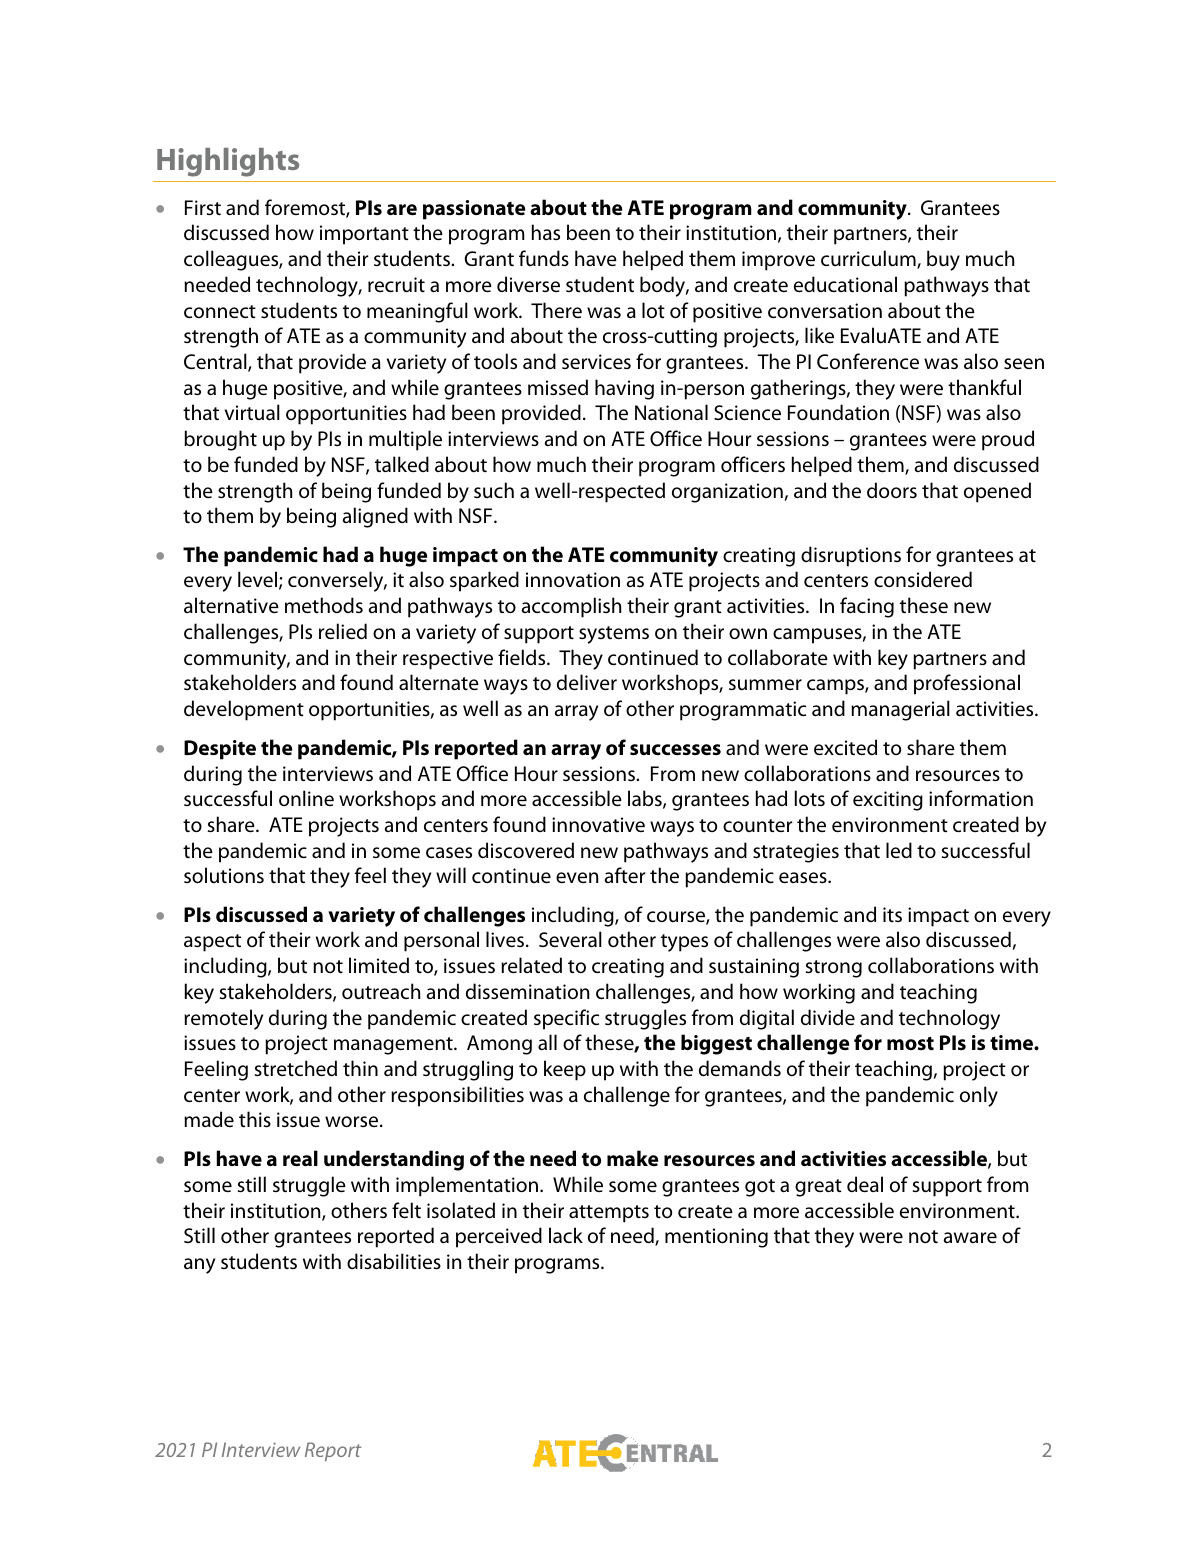 The image size is (1192, 1543). I want to click on doors, so click(892, 490).
